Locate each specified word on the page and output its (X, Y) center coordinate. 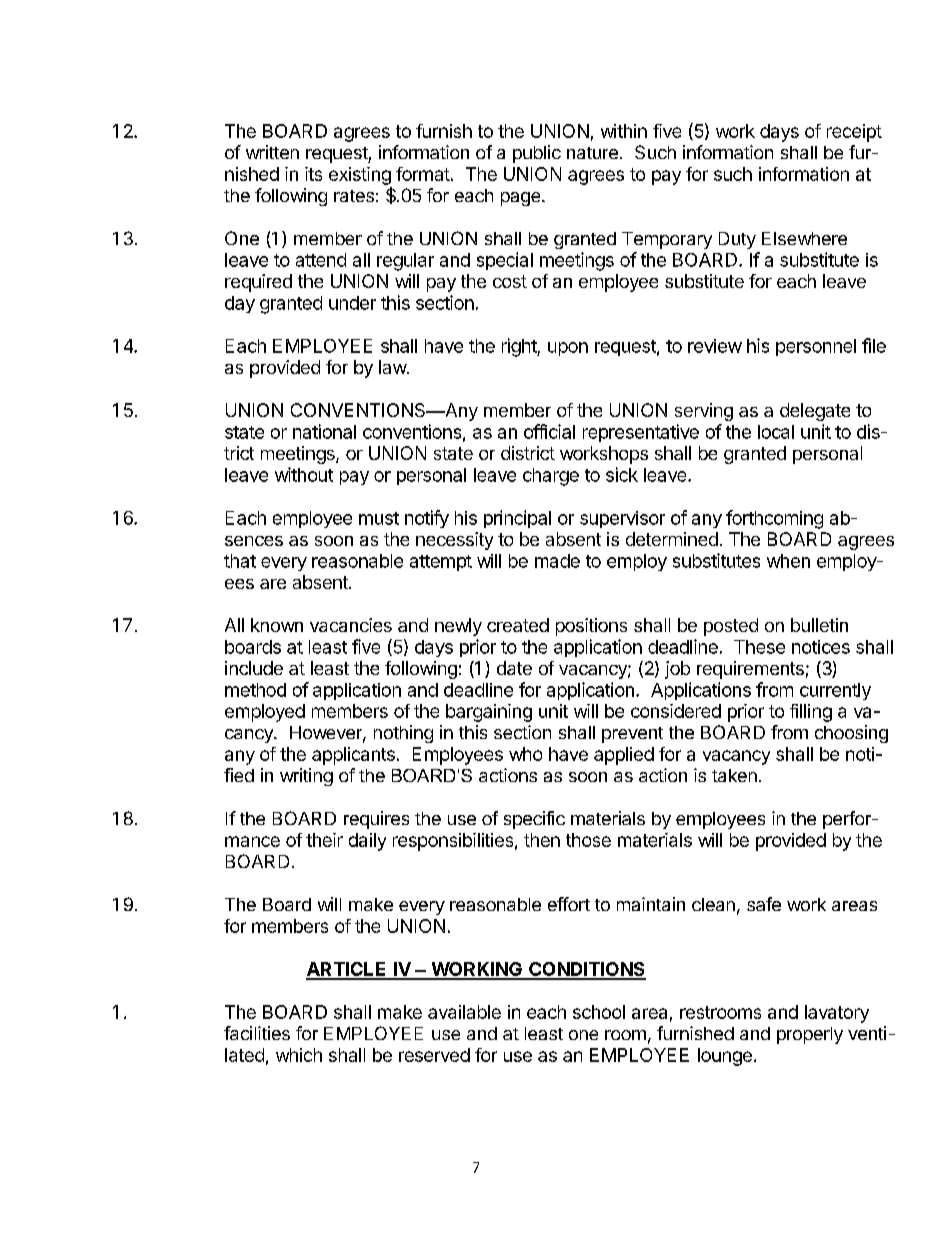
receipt (854, 133)
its (313, 174)
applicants (353, 756)
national (324, 431)
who (525, 754)
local (776, 432)
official (549, 431)
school (599, 1012)
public (537, 154)
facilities (257, 1033)
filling (811, 713)
